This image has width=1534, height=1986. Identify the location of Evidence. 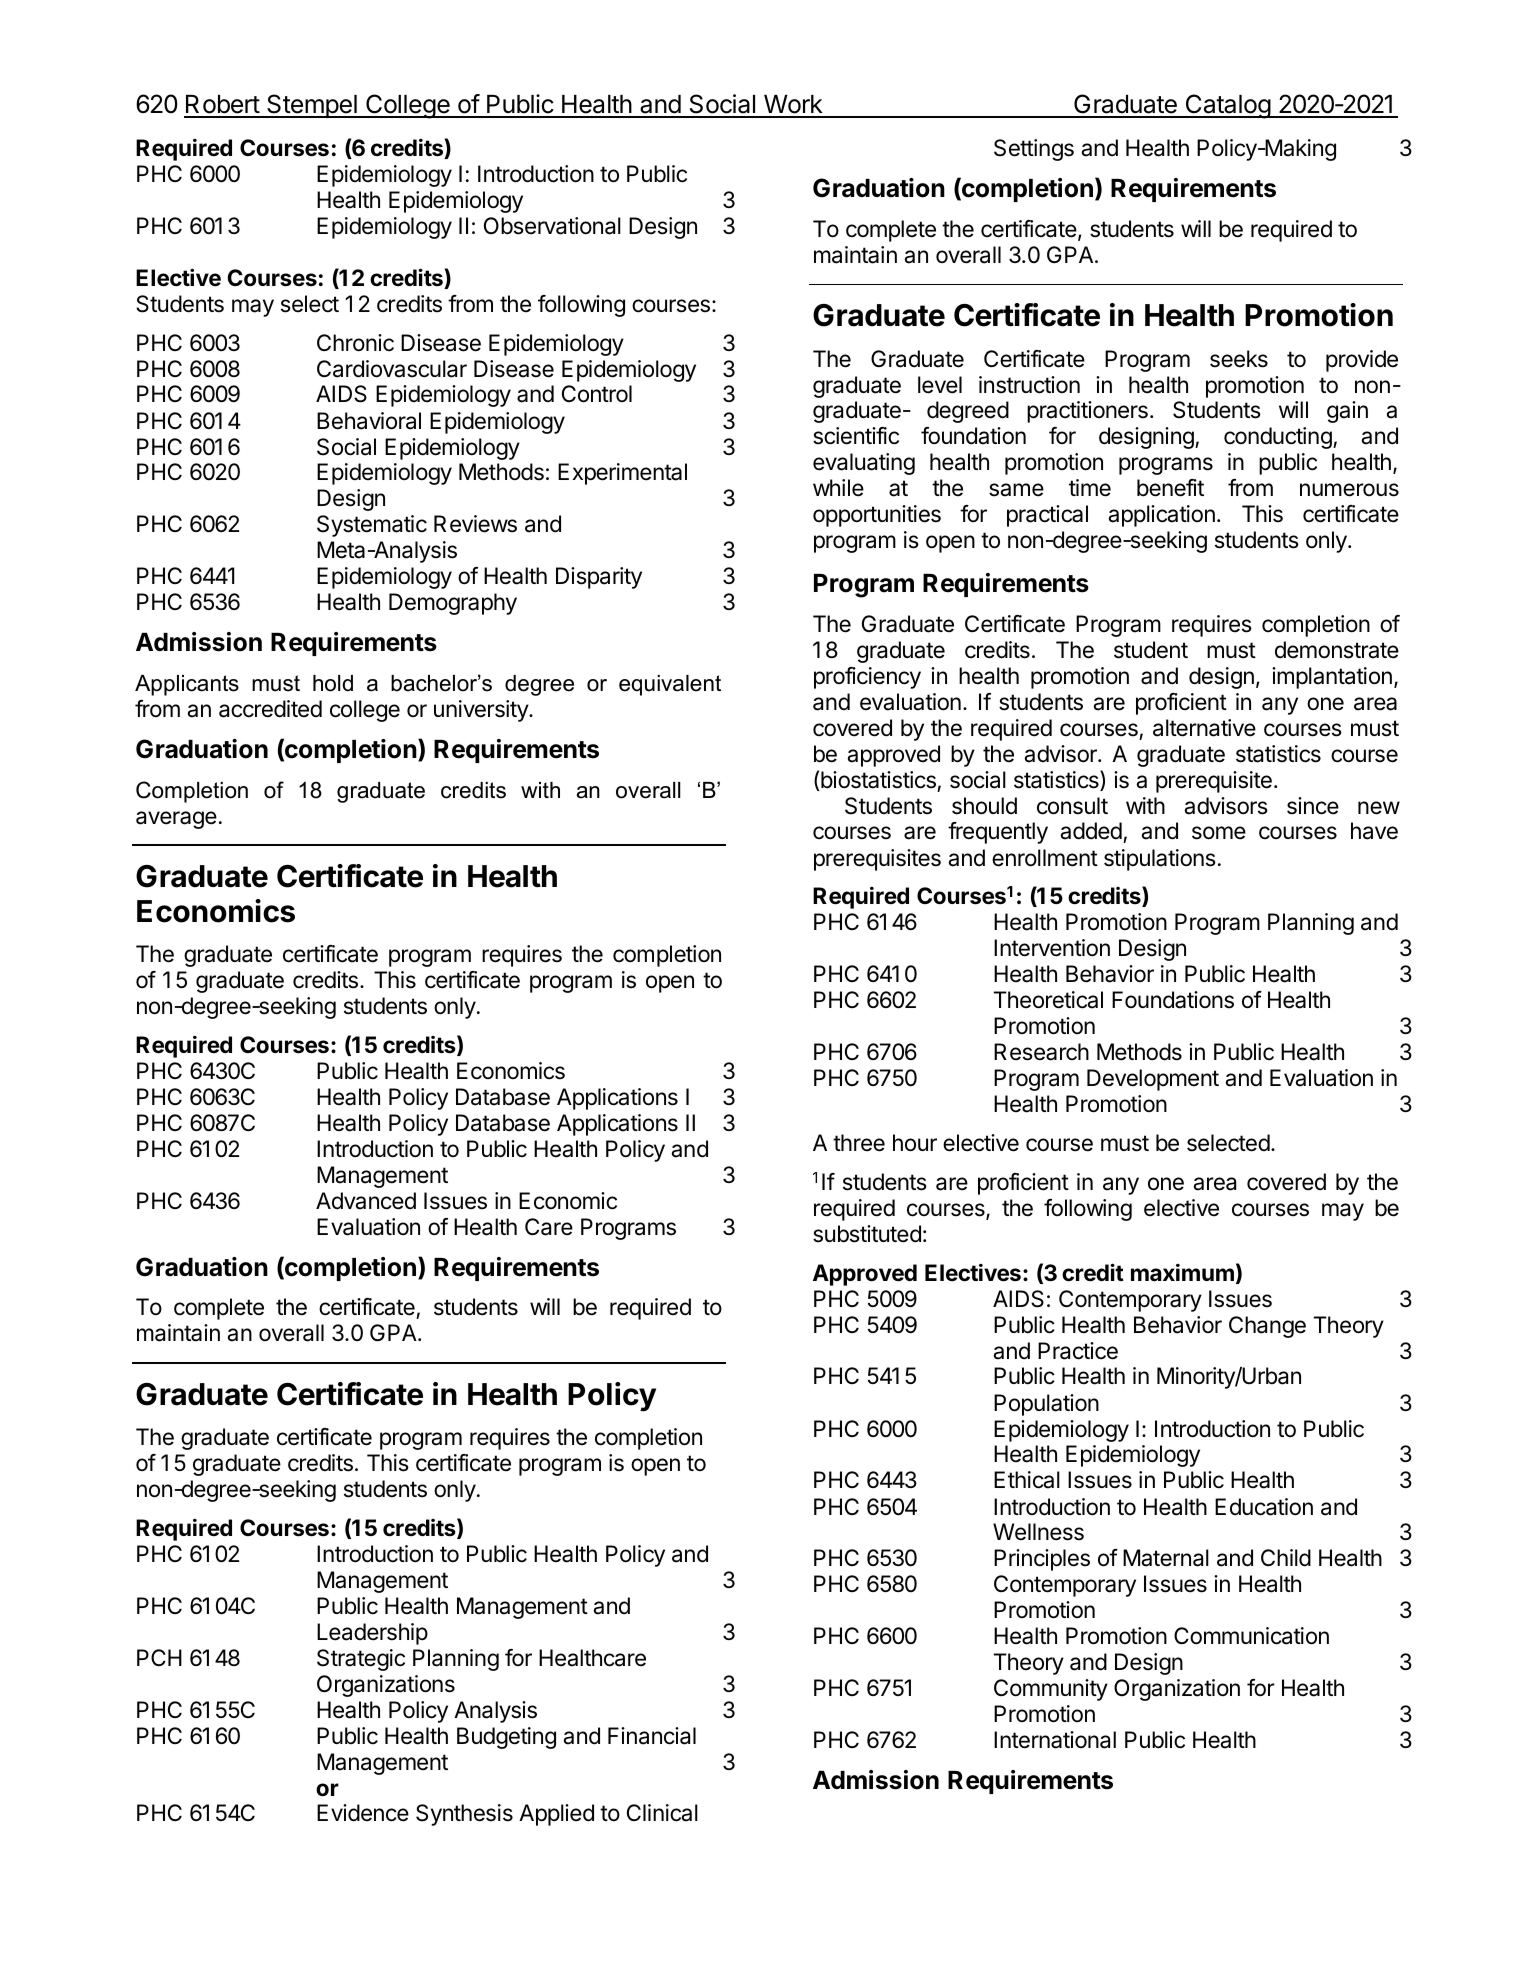
(363, 1813).
